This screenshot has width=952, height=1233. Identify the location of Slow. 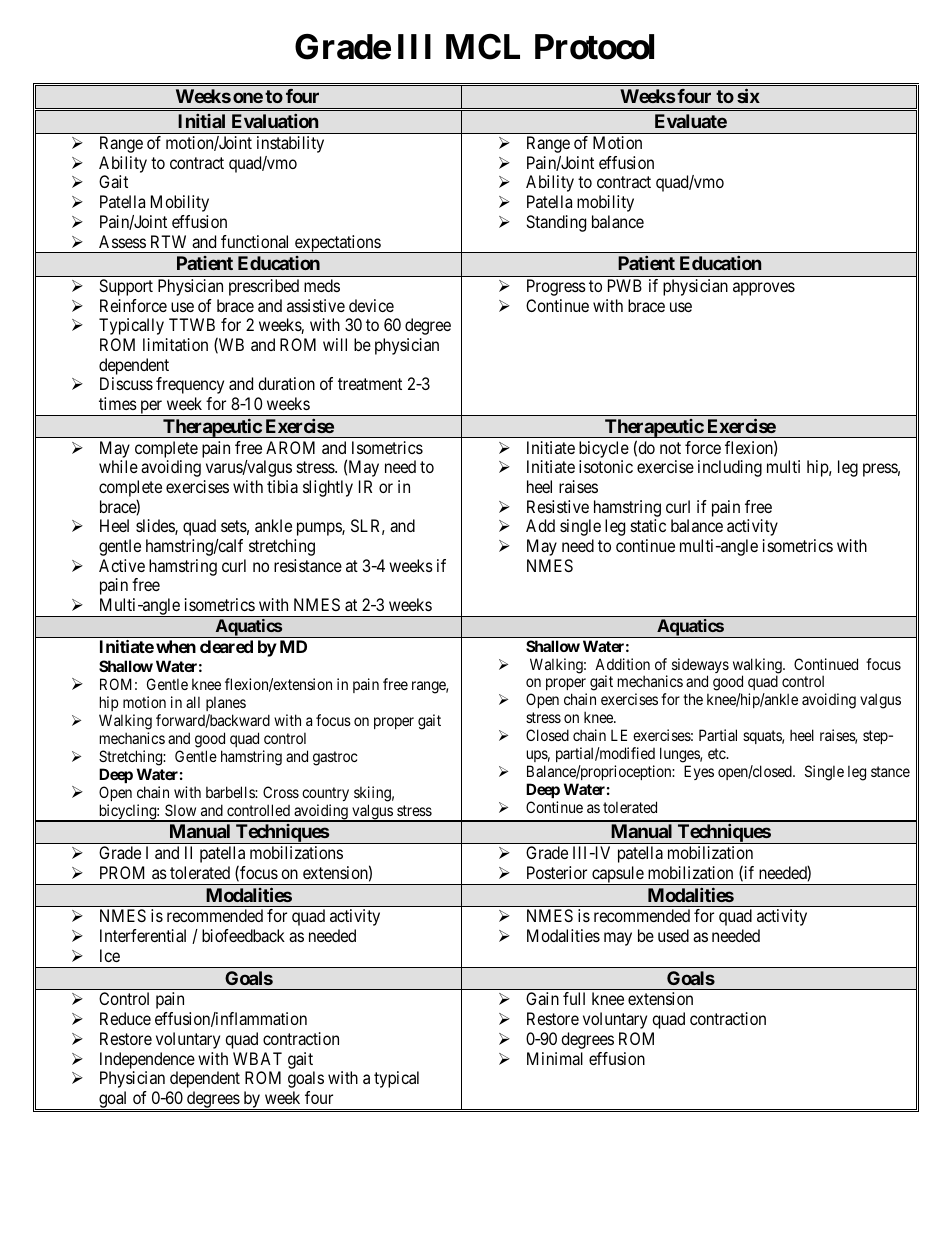
(180, 810).
